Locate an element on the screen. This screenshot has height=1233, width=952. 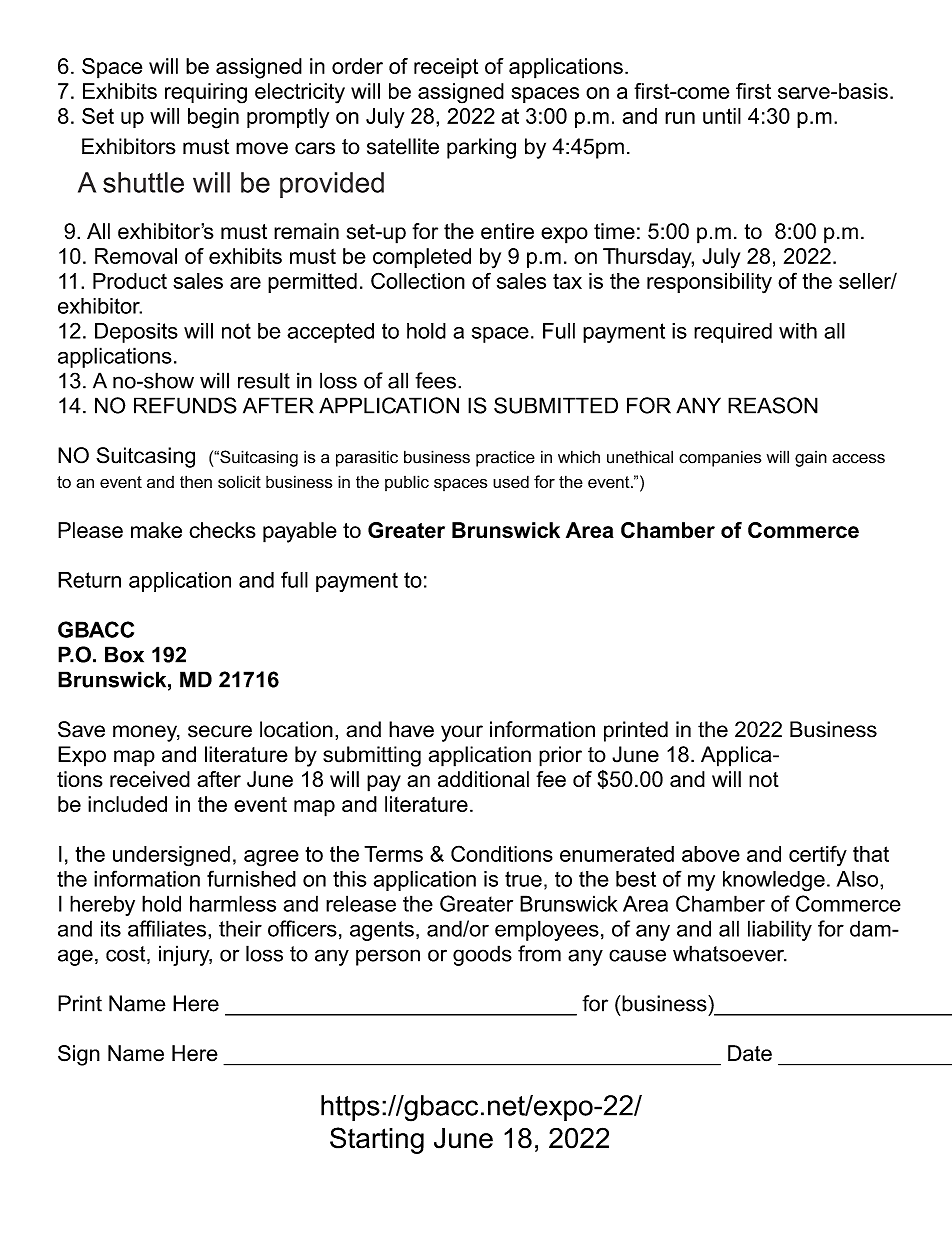
until is located at coordinates (722, 116).
